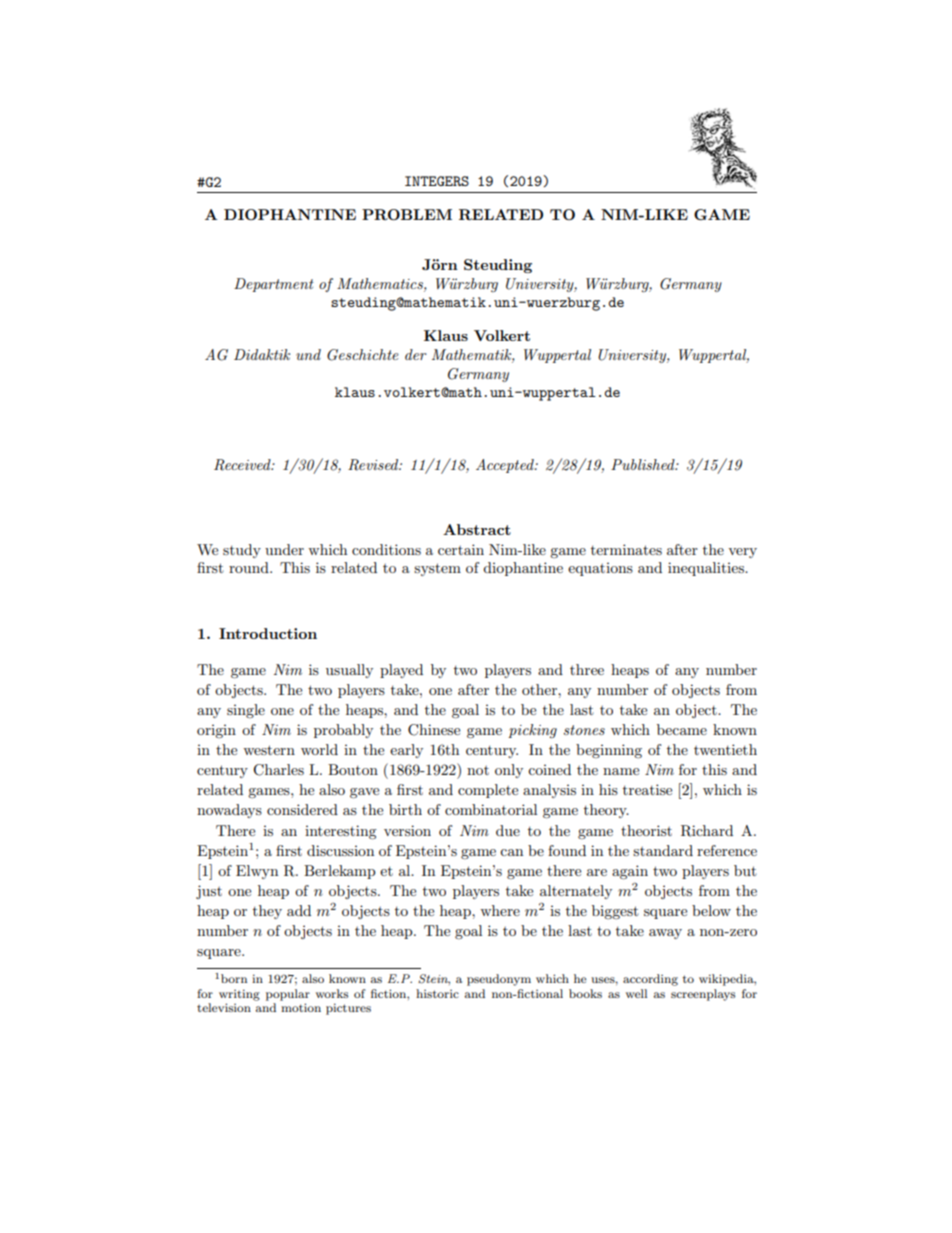 Image resolution: width=952 pixels, height=1233 pixels. Describe the element at coordinates (437, 569) in the page. I see `system` at that location.
